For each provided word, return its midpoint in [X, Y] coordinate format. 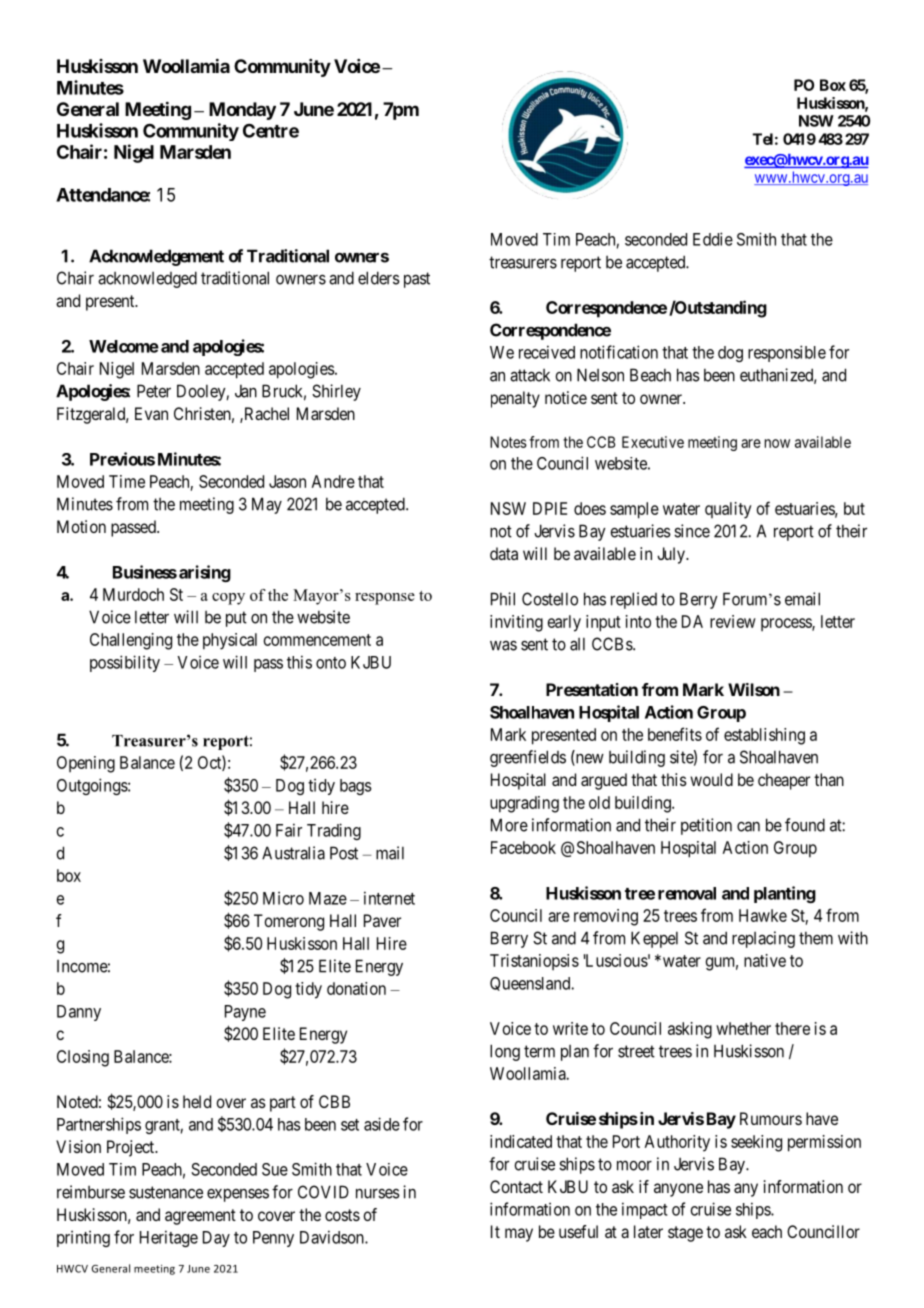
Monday [242, 111]
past [417, 280]
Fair [289, 830]
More [509, 825]
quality [728, 510]
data [504, 553]
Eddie [713, 239]
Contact [516, 1186]
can [748, 826]
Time [127, 481]
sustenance [166, 1192]
